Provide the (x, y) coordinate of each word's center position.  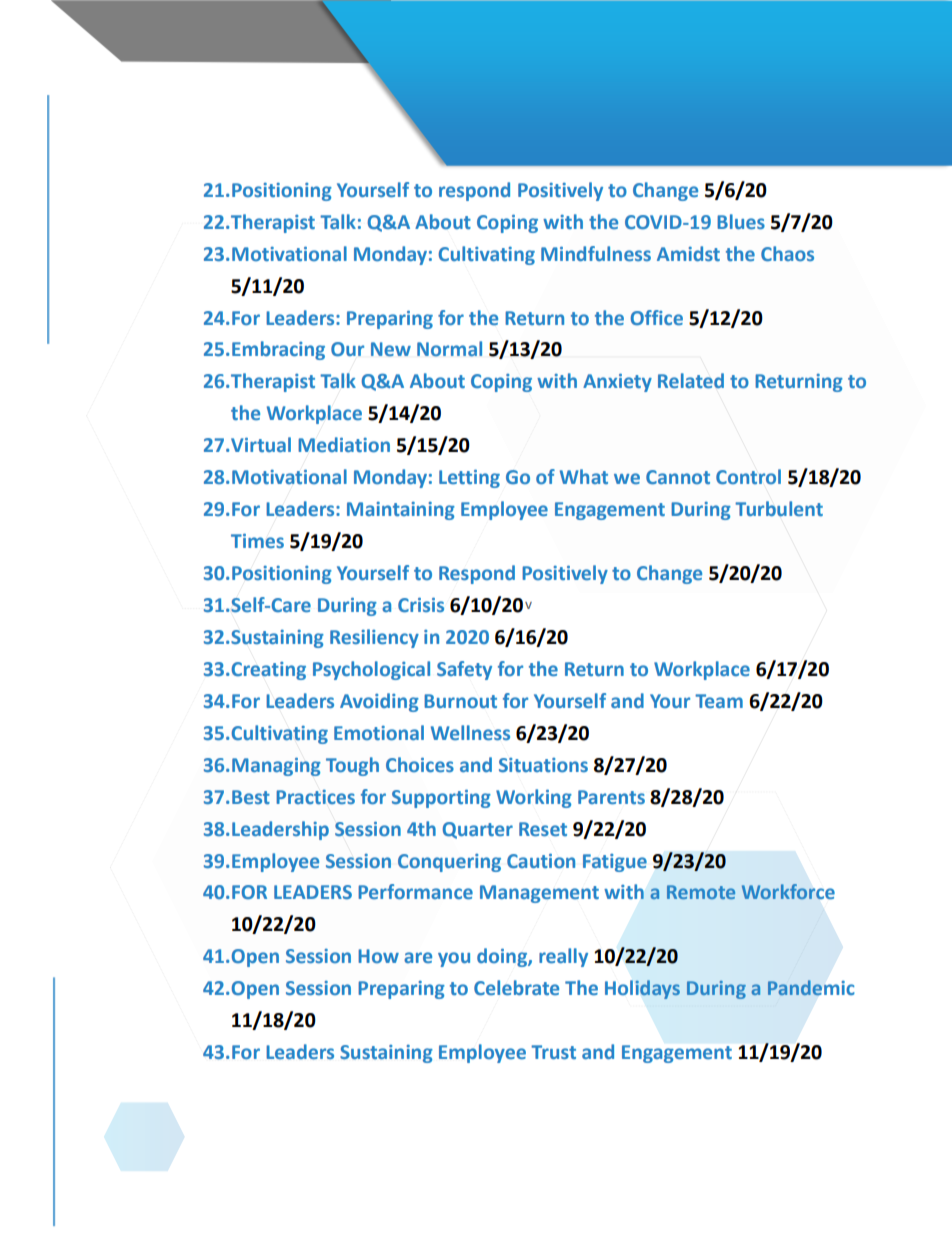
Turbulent (779, 509)
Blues (741, 222)
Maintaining (401, 511)
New (391, 349)
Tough (352, 766)
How (378, 956)
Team (719, 701)
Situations (543, 765)
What (584, 476)
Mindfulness (596, 253)
